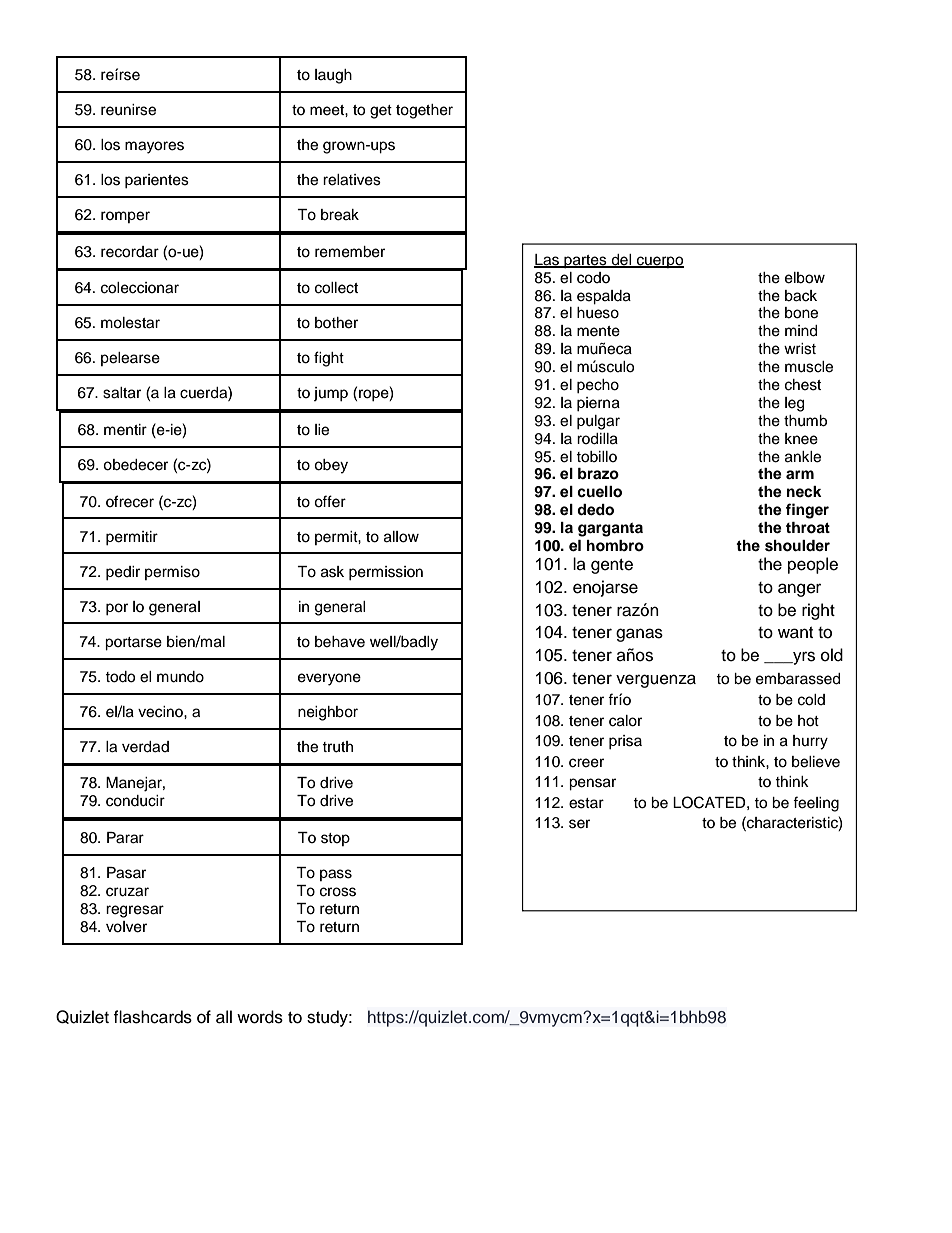  I want to click on embarassed, so click(798, 679).
